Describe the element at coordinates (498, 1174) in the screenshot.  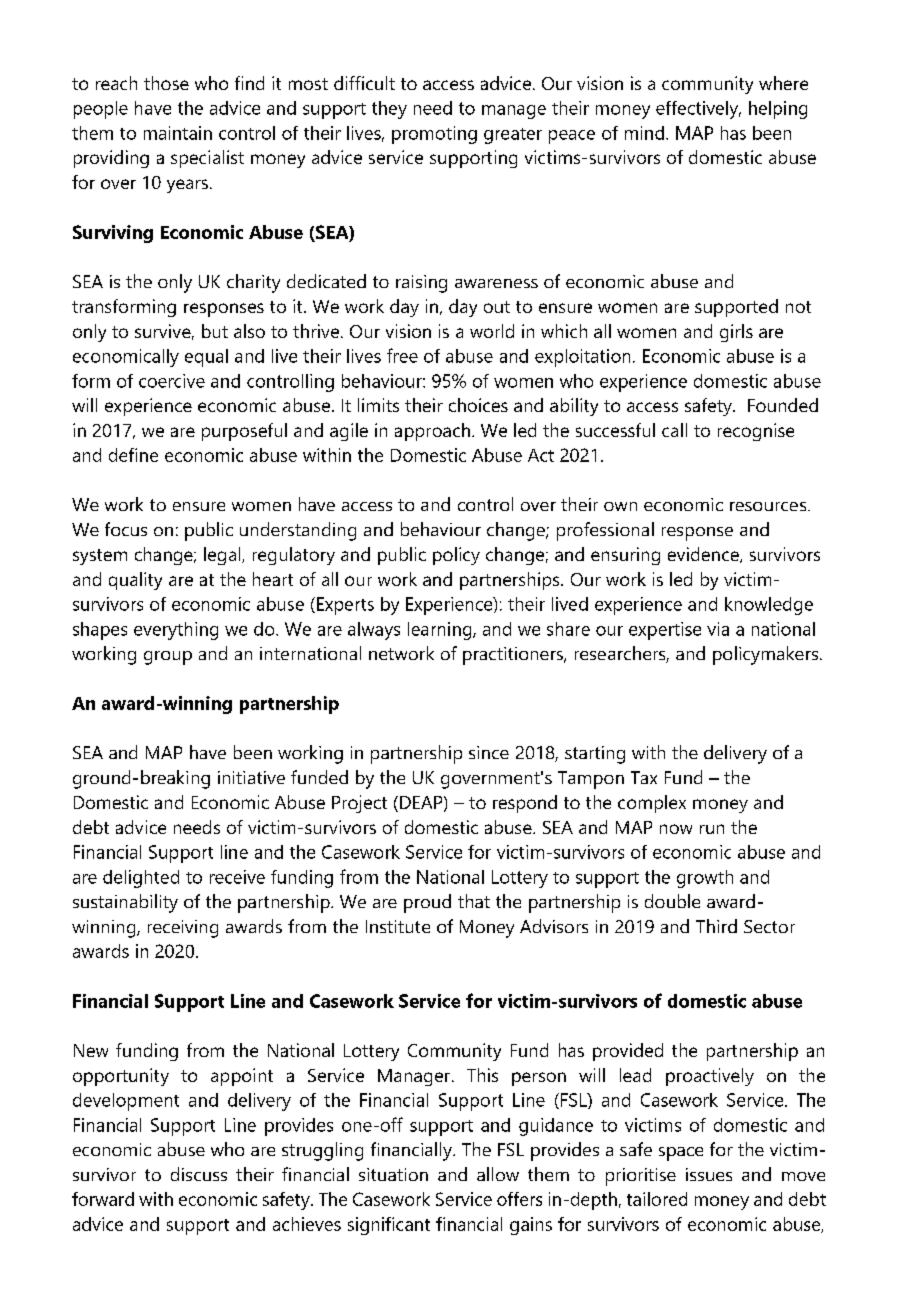
I see `allow` at that location.
